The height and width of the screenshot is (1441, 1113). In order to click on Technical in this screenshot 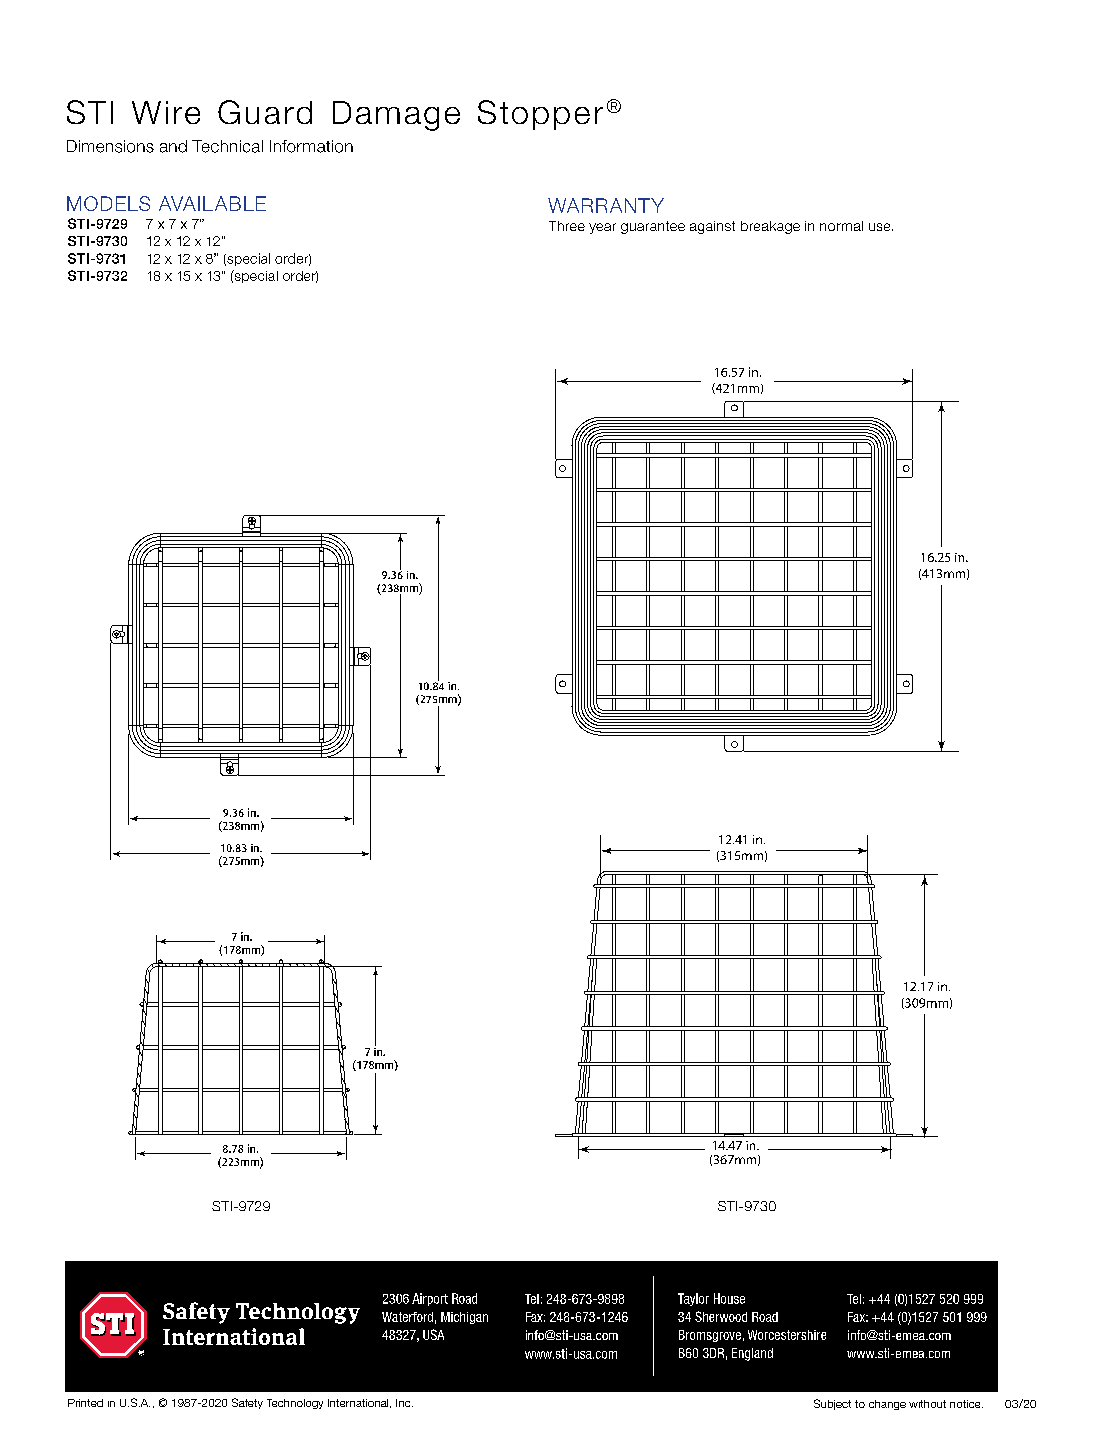, I will do `click(227, 146)`.
